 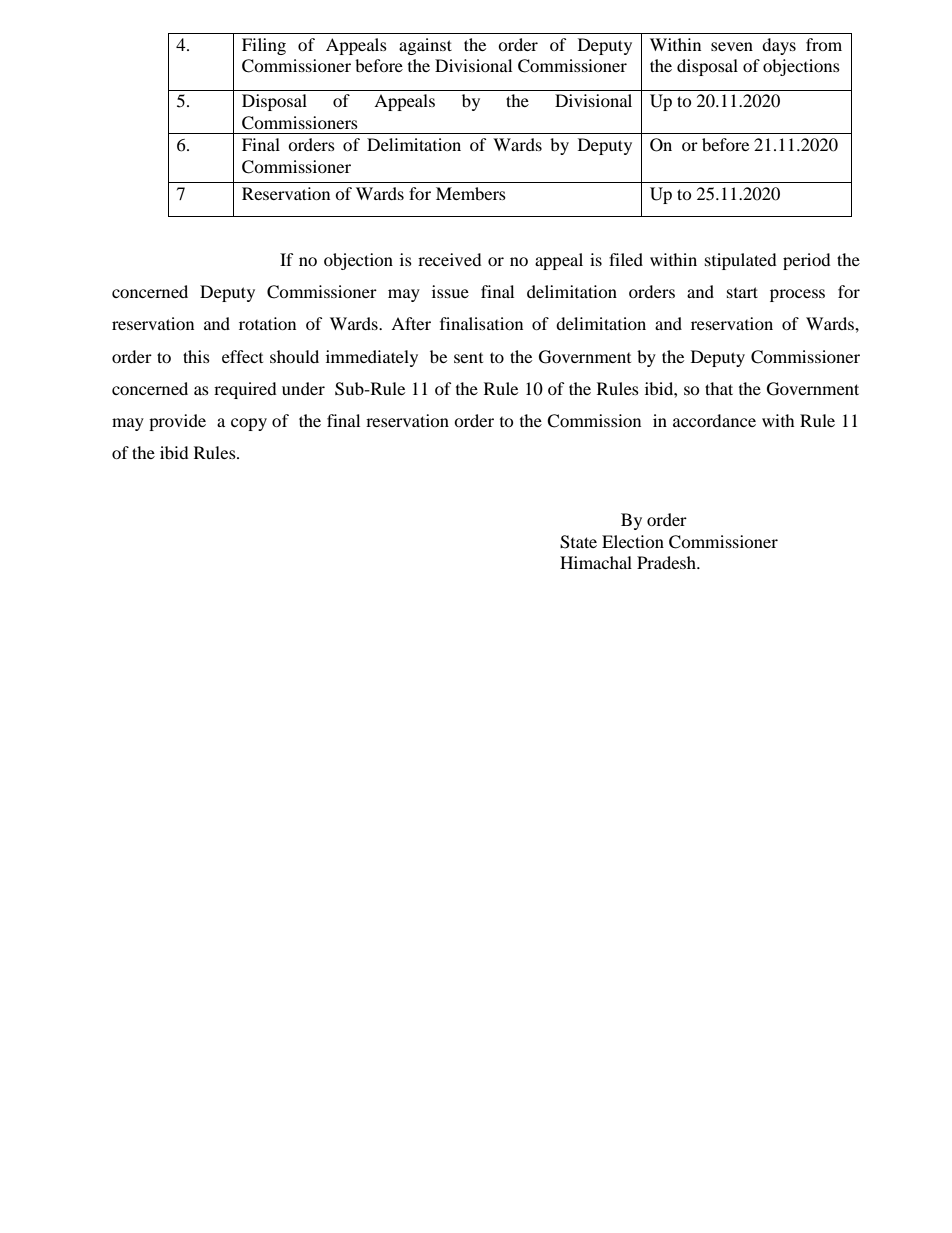 I want to click on rotation, so click(x=267, y=323).
